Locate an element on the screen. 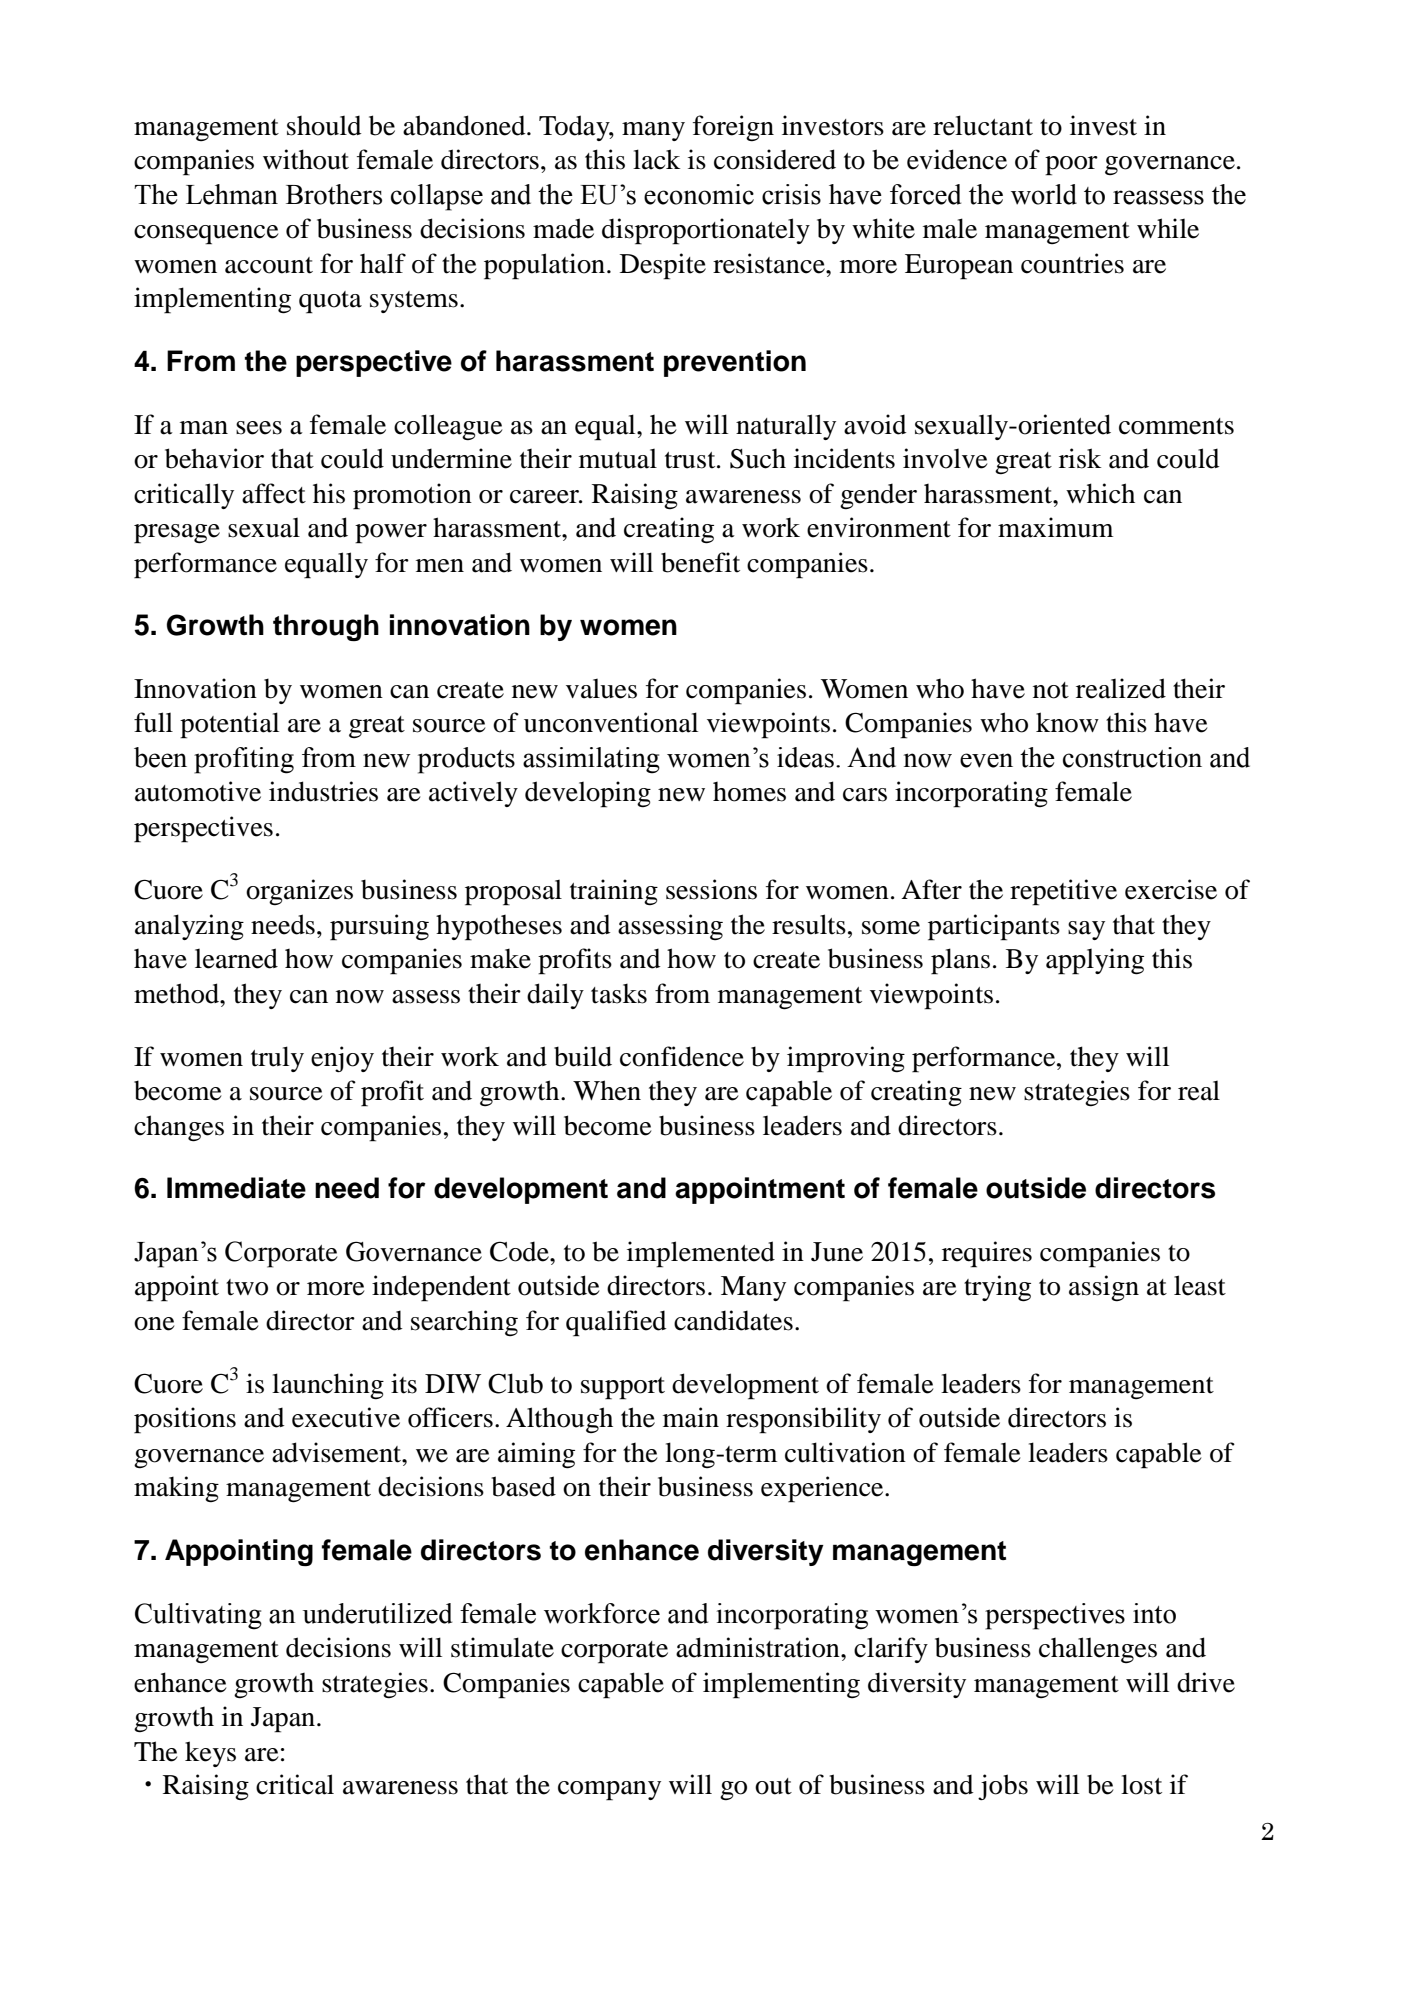 The image size is (1409, 1993). poor is located at coordinates (1071, 166).
